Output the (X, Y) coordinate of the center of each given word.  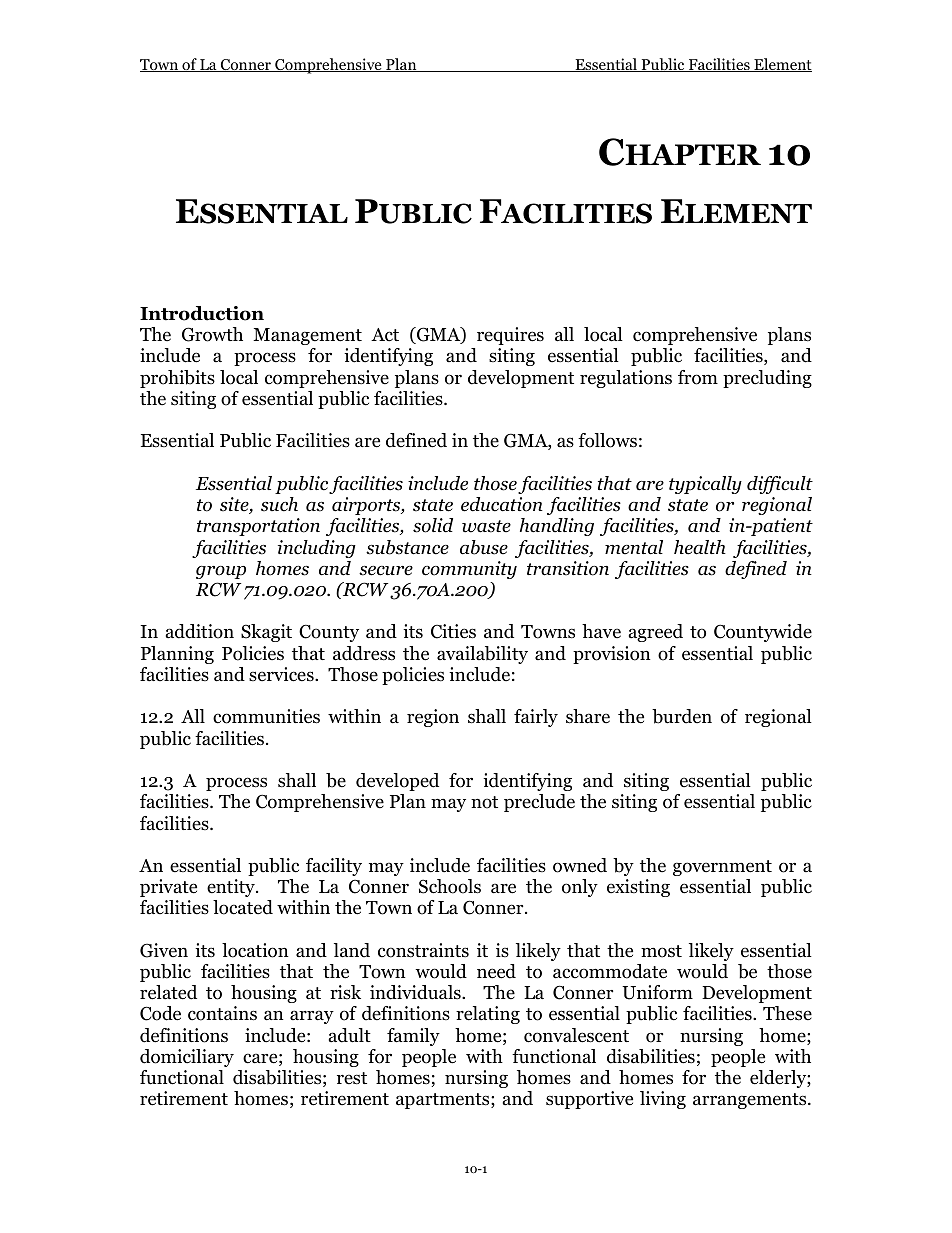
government (722, 868)
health (700, 547)
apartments (444, 1101)
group (221, 572)
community (469, 570)
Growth (212, 334)
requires (510, 336)
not (484, 802)
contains (222, 1013)
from (698, 377)
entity (232, 888)
